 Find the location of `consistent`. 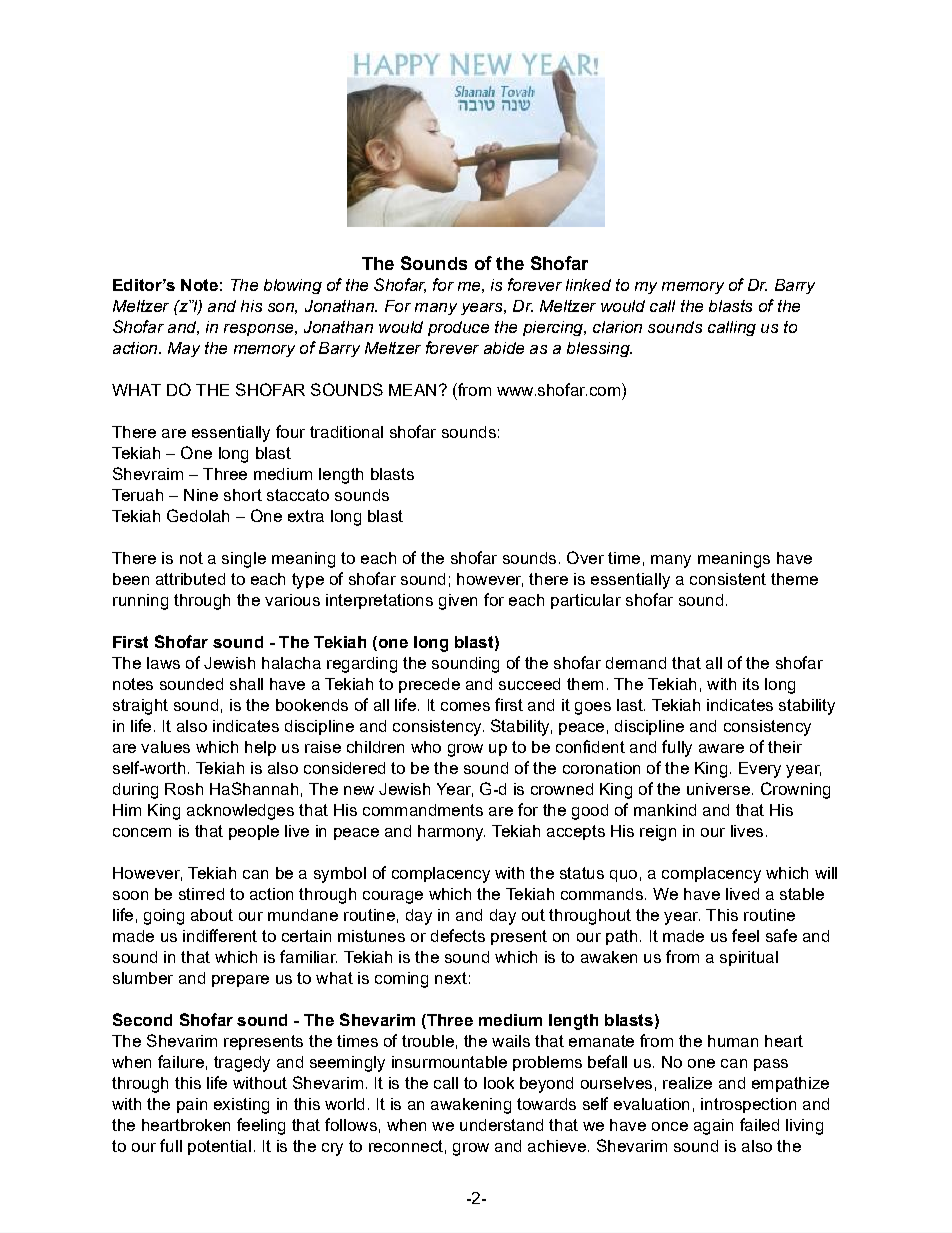

consistent is located at coordinates (728, 579).
